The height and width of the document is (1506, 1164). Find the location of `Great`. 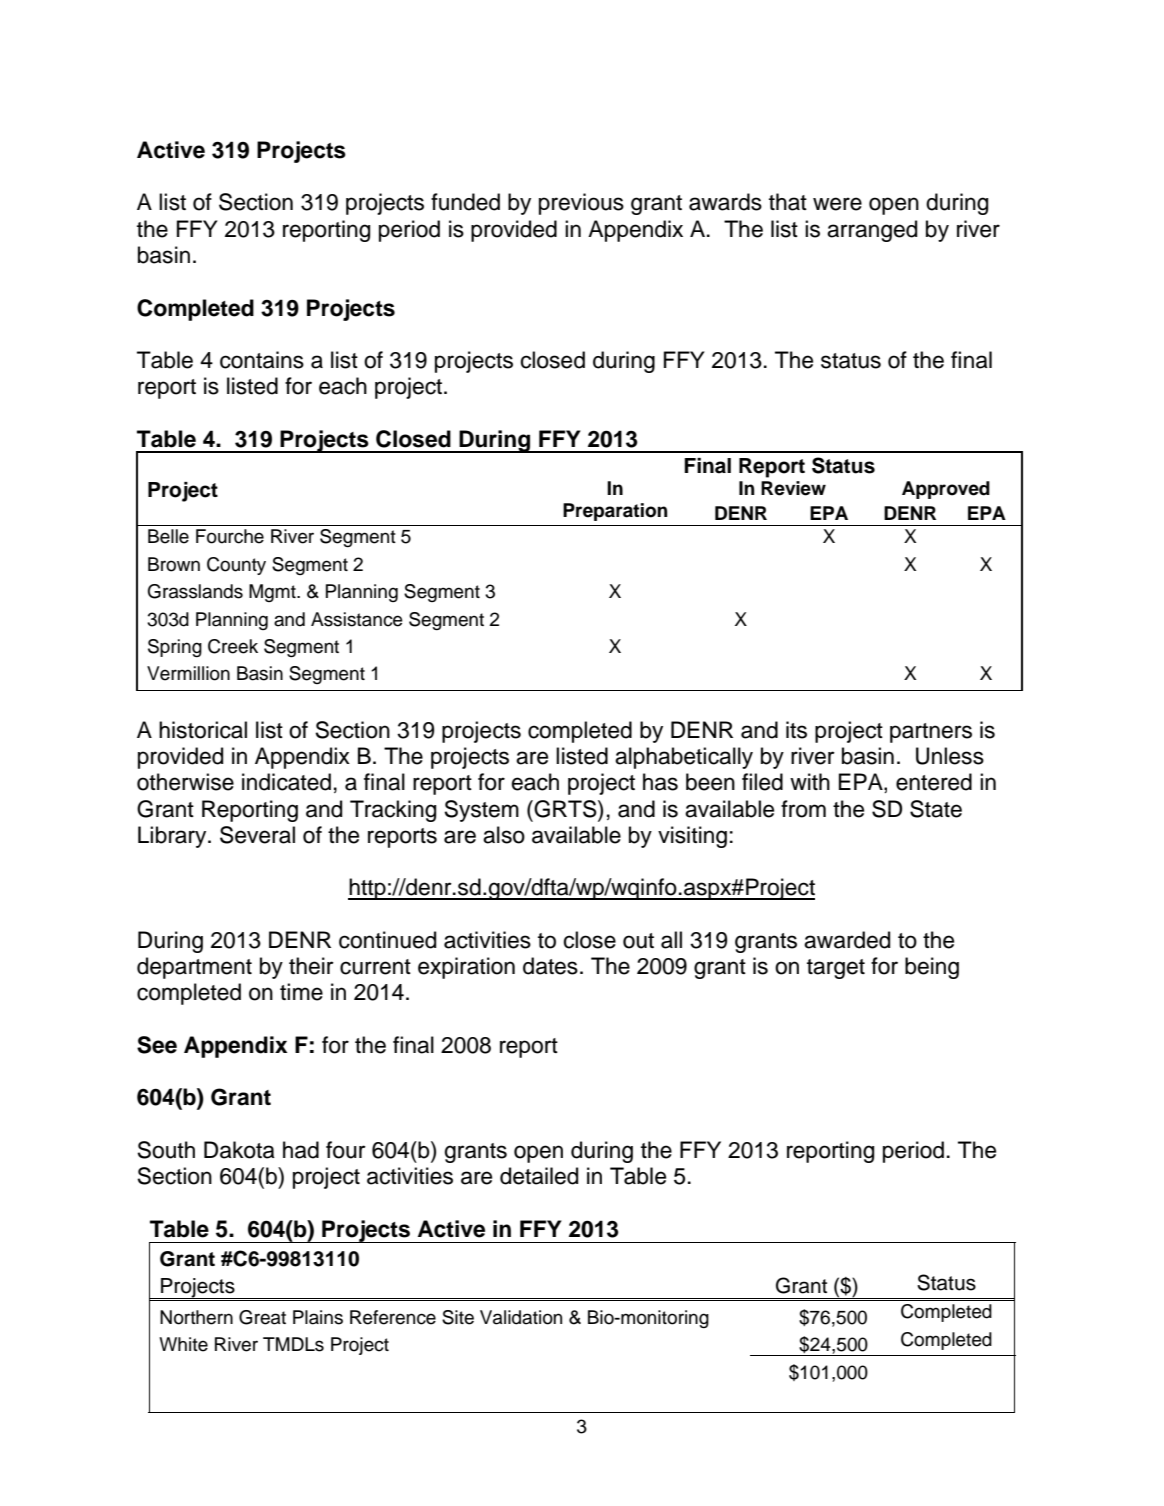

Great is located at coordinates (262, 1317).
